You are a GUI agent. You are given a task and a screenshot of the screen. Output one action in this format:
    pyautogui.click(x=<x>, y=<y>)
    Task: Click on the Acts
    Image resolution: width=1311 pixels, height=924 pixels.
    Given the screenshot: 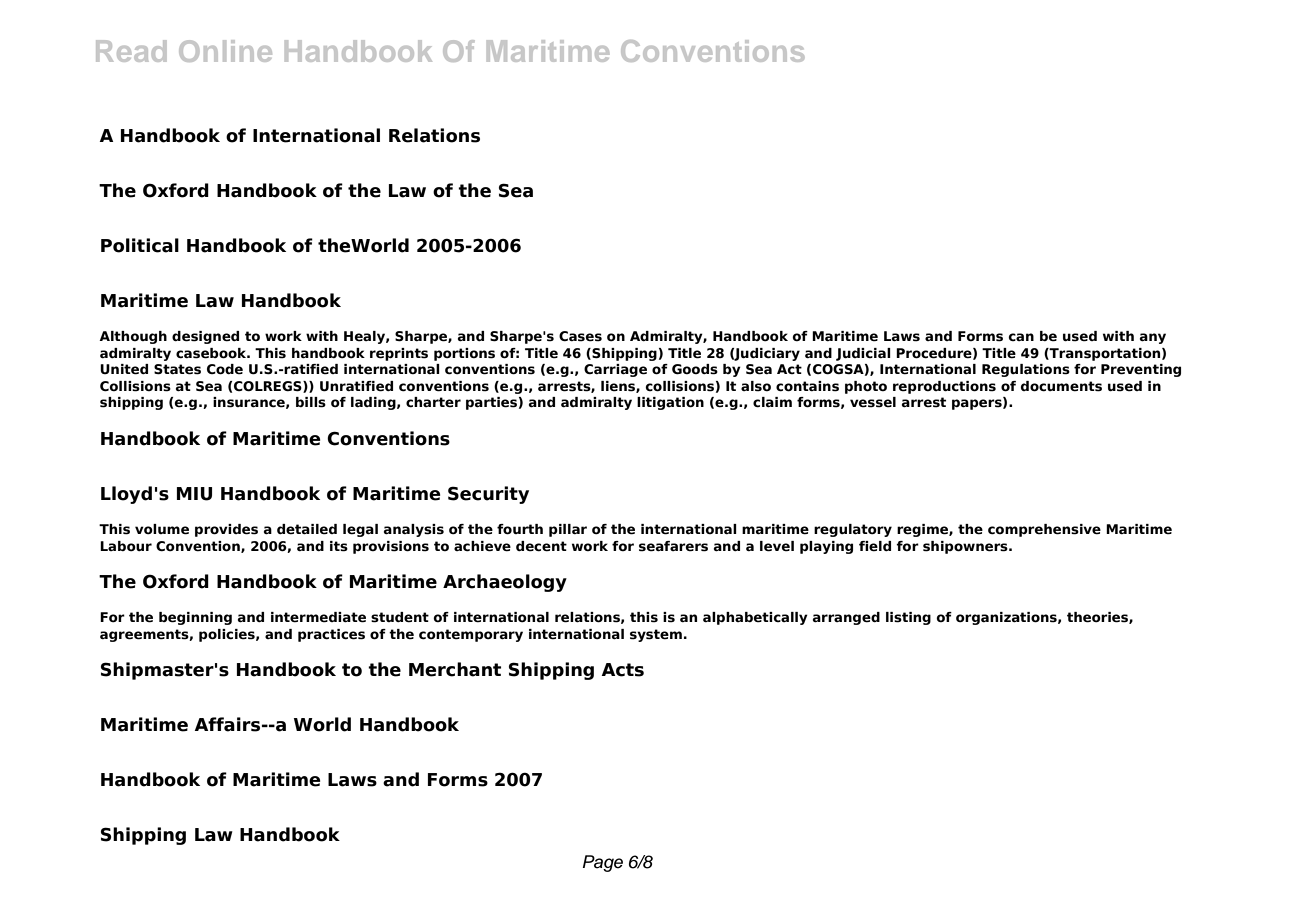 What is the action you would take?
    pyautogui.click(x=622, y=670)
